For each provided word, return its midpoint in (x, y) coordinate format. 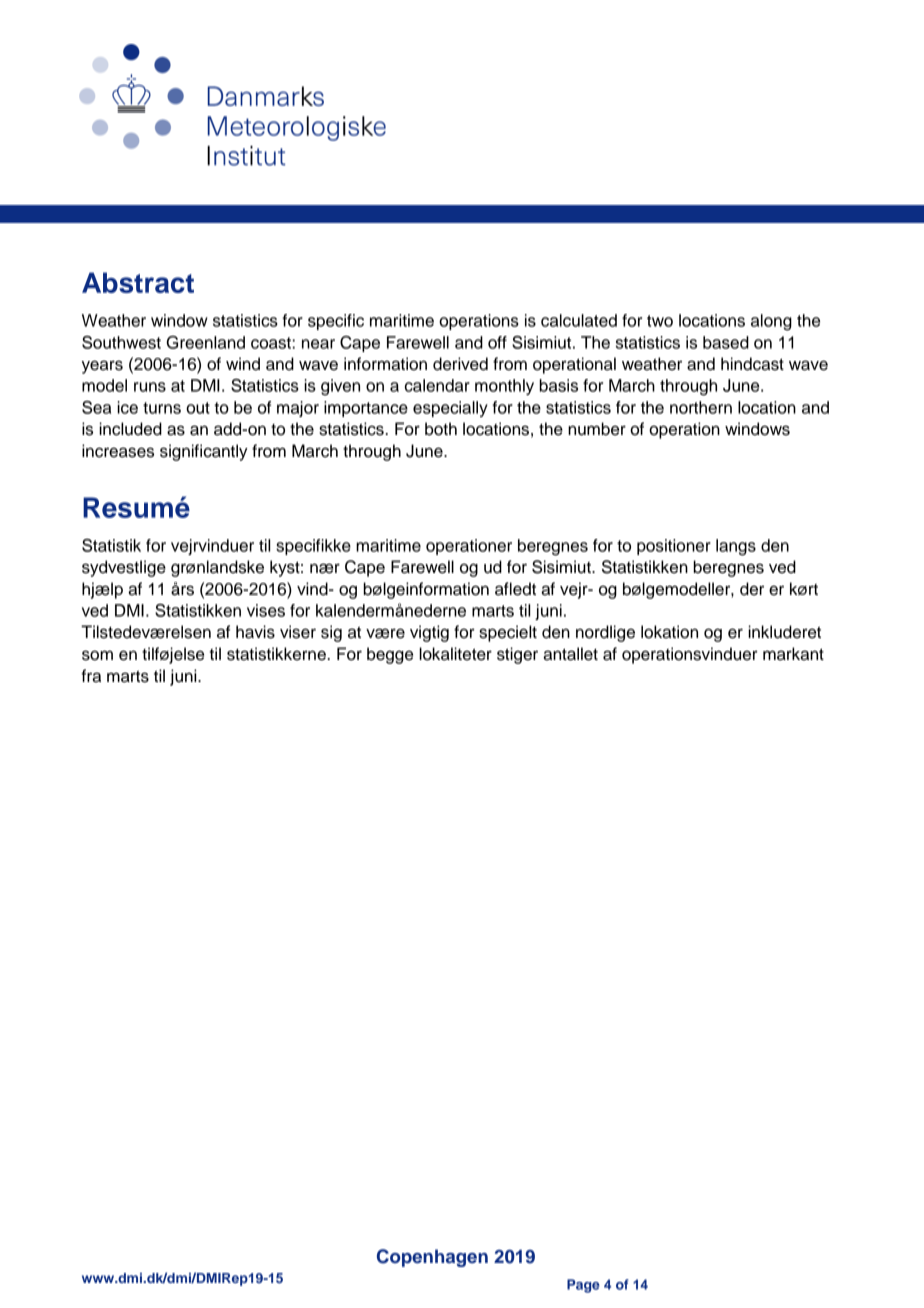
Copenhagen (432, 1258)
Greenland (206, 342)
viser (298, 632)
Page (583, 1286)
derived (460, 364)
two (660, 321)
